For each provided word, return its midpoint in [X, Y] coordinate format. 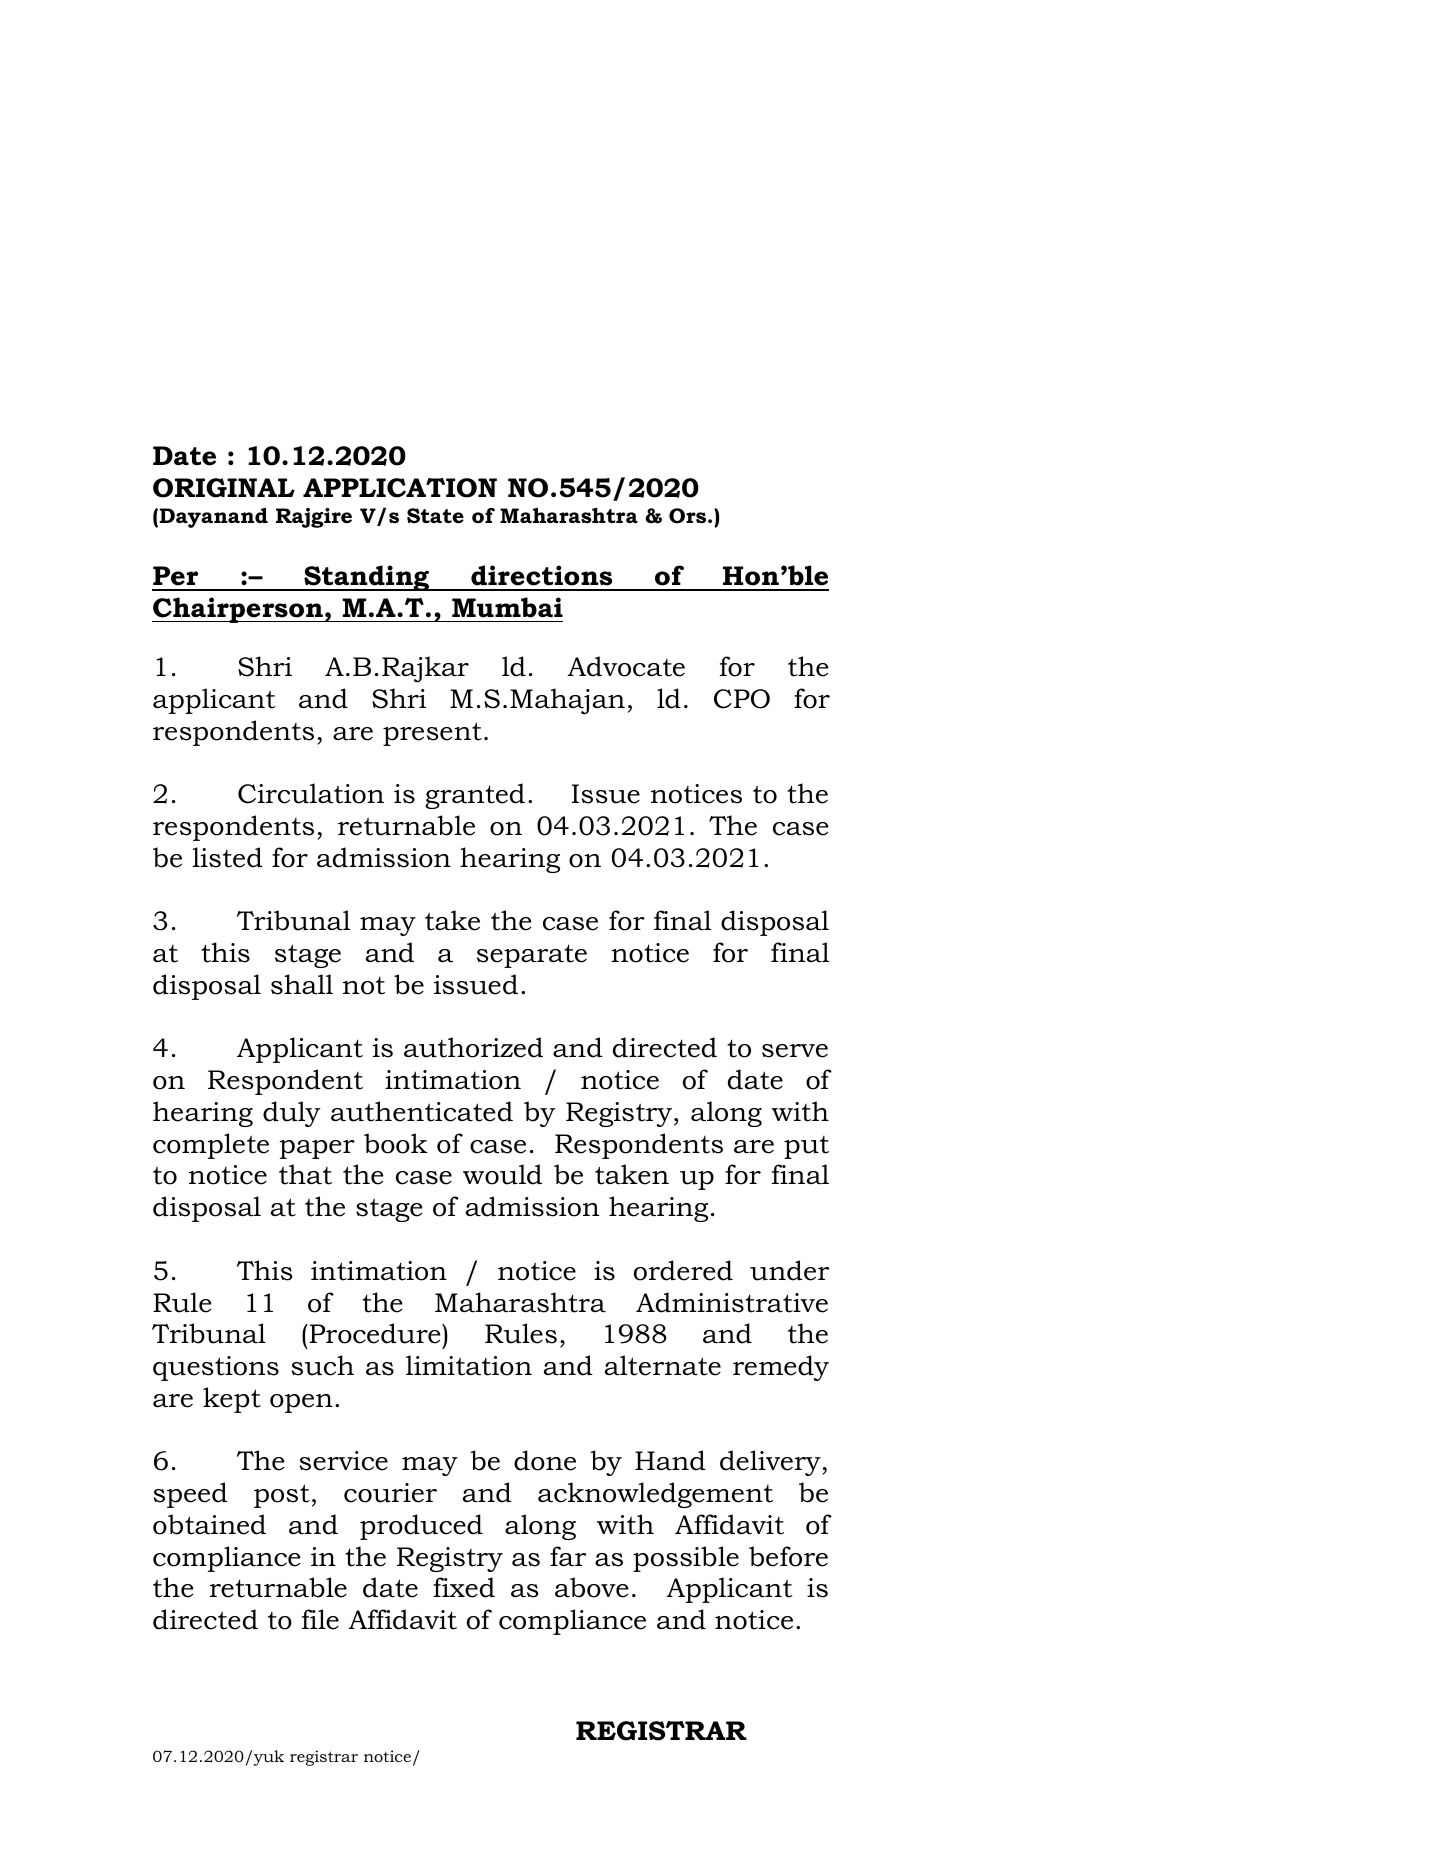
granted [475, 796]
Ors [689, 516]
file [320, 1619]
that [305, 1174]
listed [228, 857]
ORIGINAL [224, 488]
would [502, 1174]
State [435, 516]
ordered [683, 1270]
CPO [742, 699]
